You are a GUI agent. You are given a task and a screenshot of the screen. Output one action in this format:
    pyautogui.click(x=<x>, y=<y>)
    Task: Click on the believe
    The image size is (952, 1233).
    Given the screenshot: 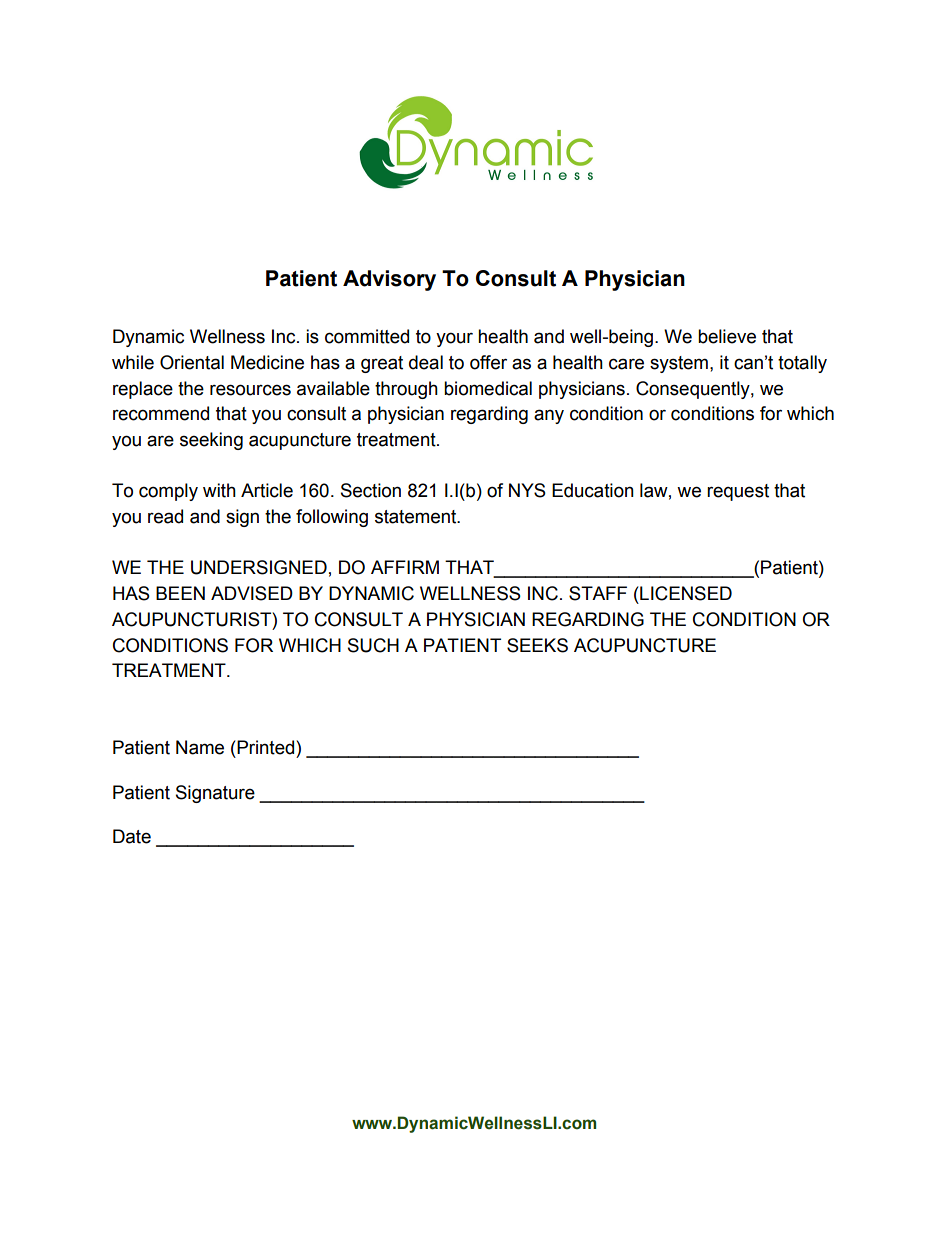 What is the action you would take?
    pyautogui.click(x=727, y=336)
